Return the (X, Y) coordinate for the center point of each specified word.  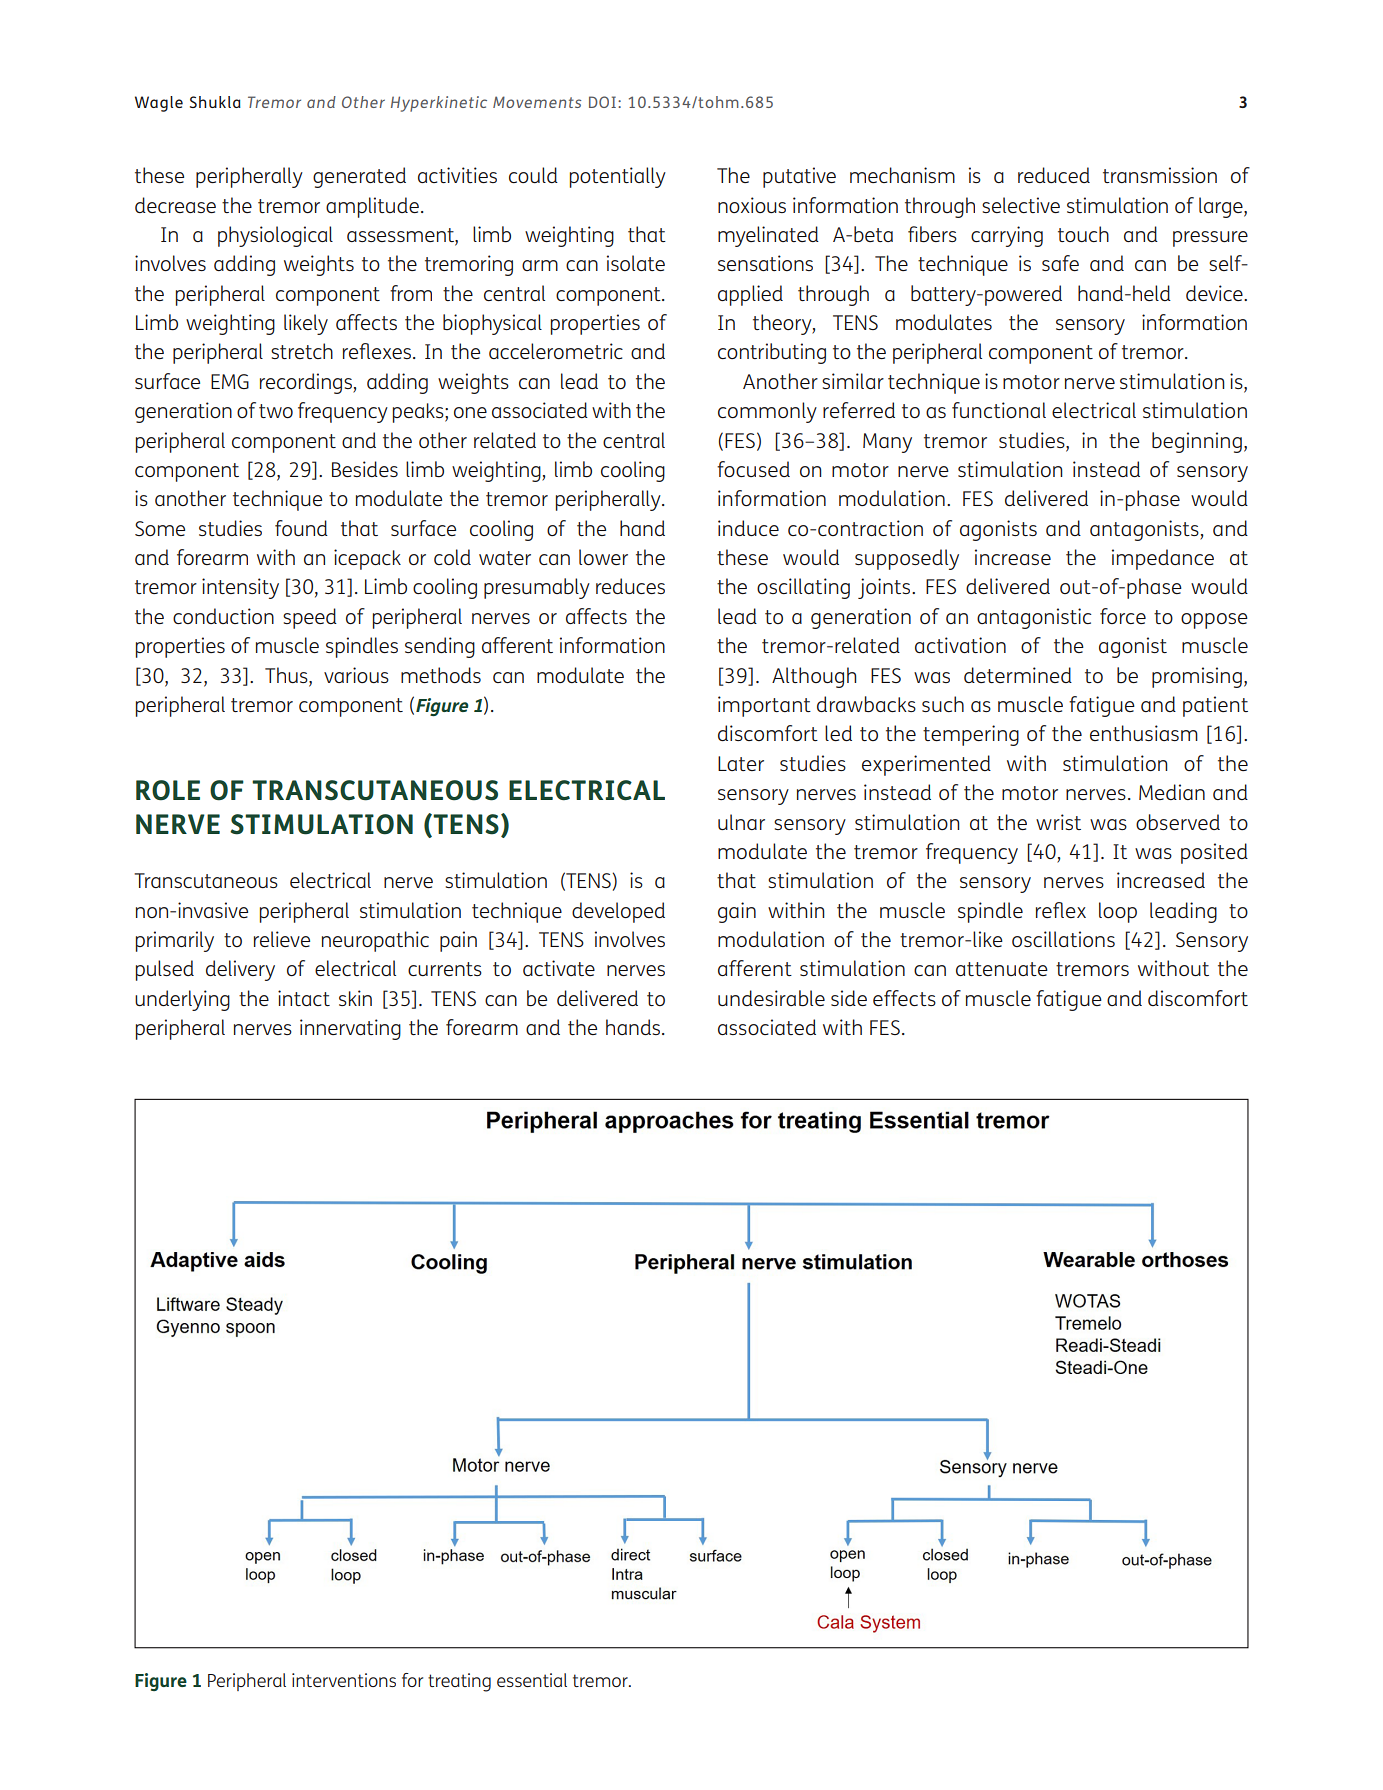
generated (359, 177)
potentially (618, 177)
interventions (344, 1680)
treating (459, 1682)
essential (532, 1680)
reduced (1054, 175)
